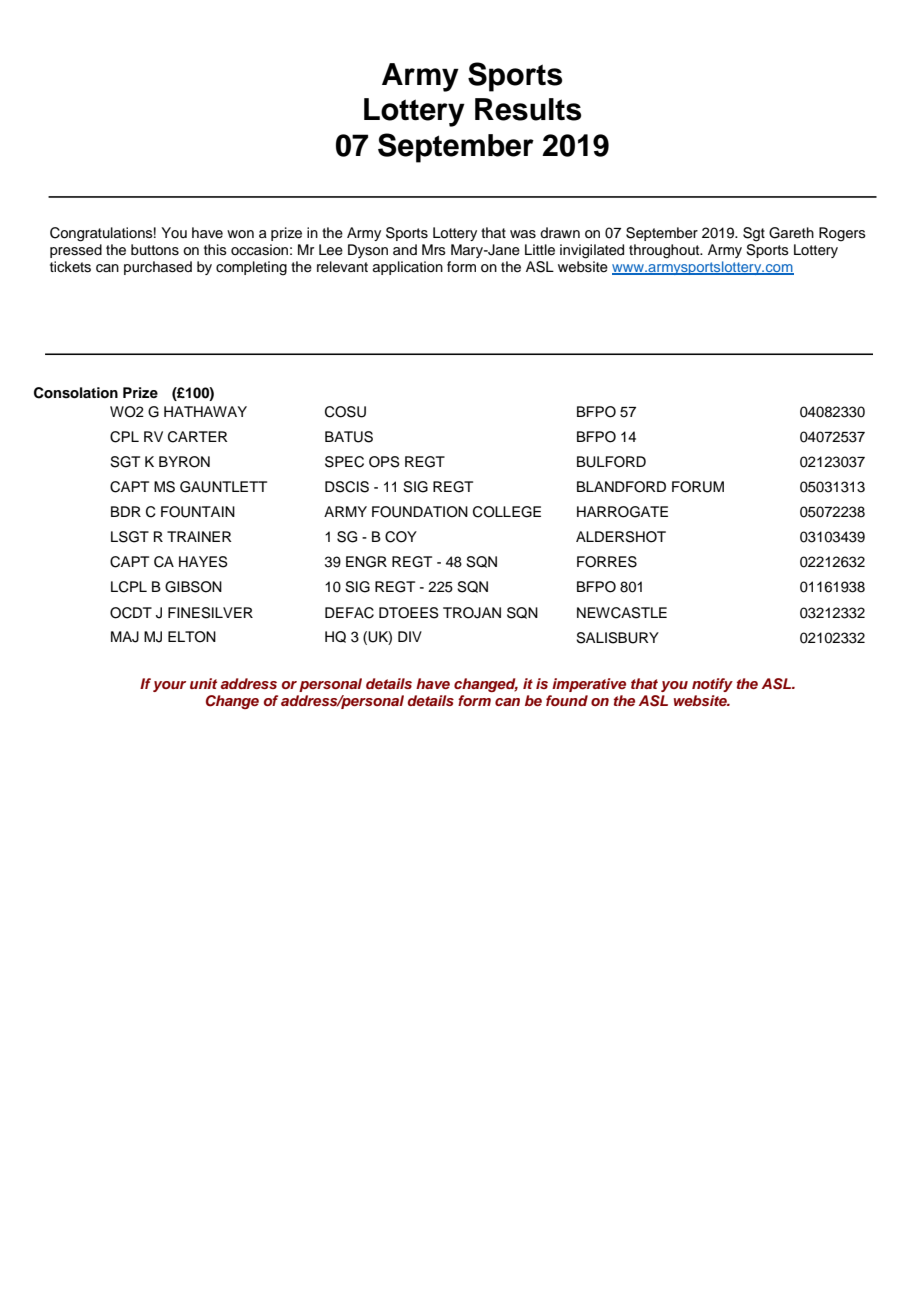 The image size is (924, 1308). I want to click on Results, so click(528, 109).
